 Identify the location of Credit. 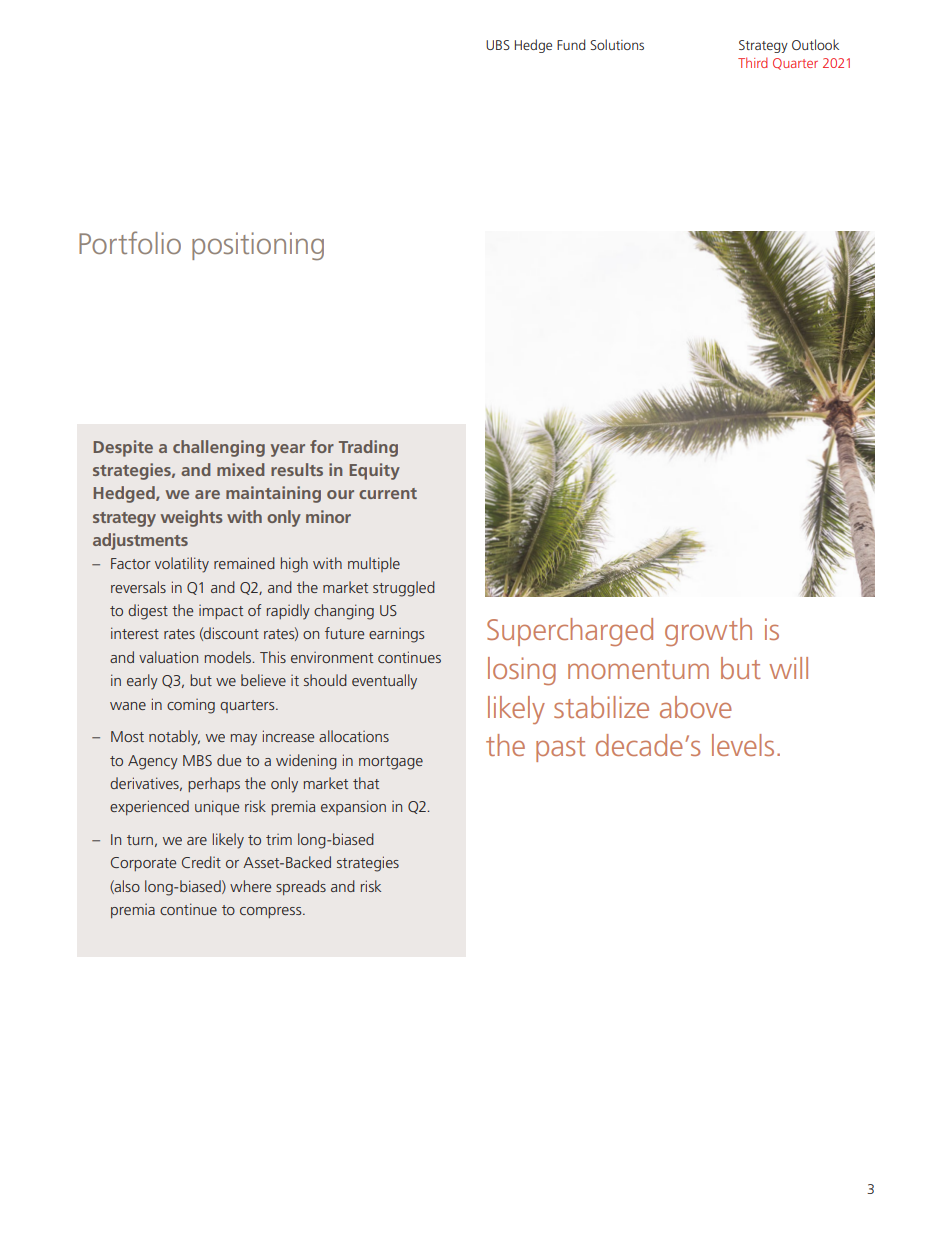
(201, 862).
